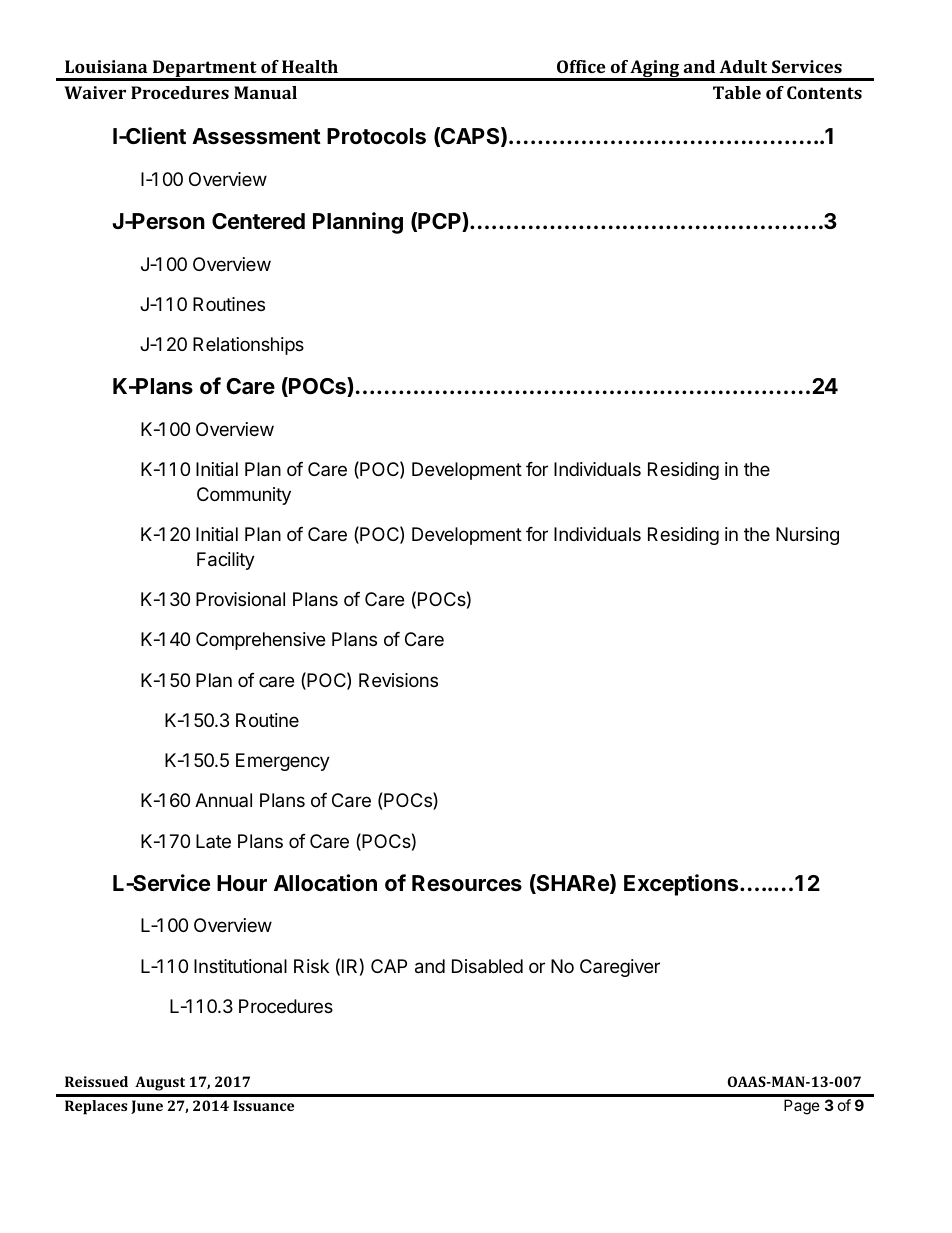  What do you see at coordinates (376, 136) in the page?
I see `Protocols` at bounding box center [376, 136].
